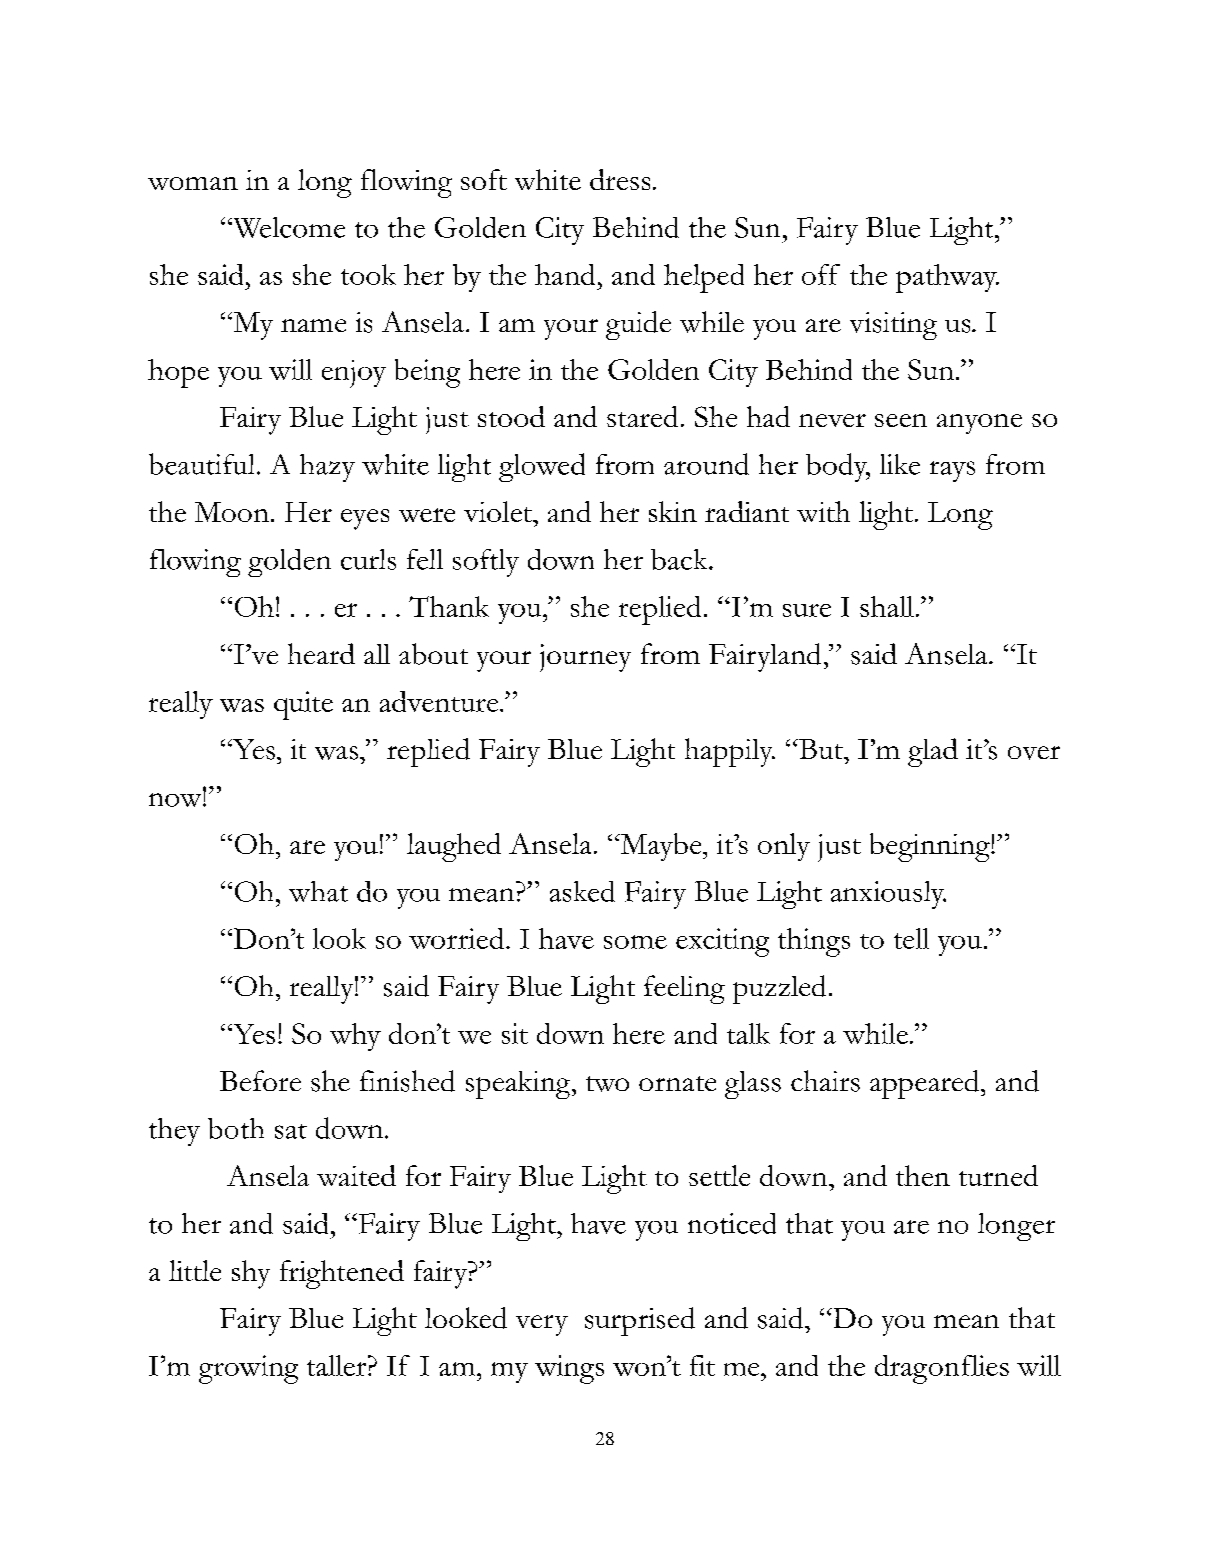  I want to click on growing, so click(248, 1369).
